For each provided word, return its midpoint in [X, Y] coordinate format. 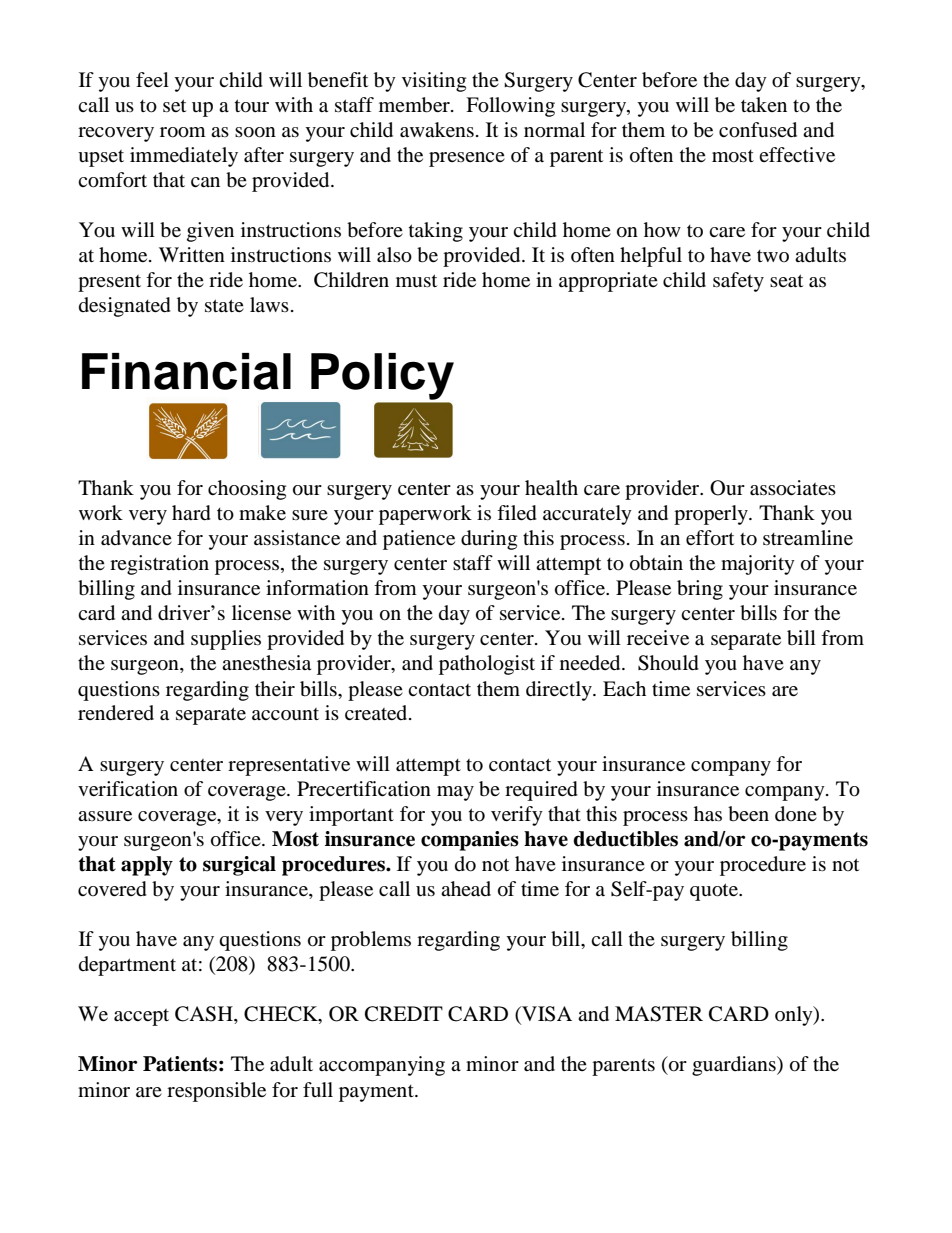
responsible [216, 1092]
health [551, 487]
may [455, 793]
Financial [186, 371]
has [708, 814]
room [183, 132]
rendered [116, 713]
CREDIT [404, 1014]
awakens [437, 130]
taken [764, 104]
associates [793, 488]
